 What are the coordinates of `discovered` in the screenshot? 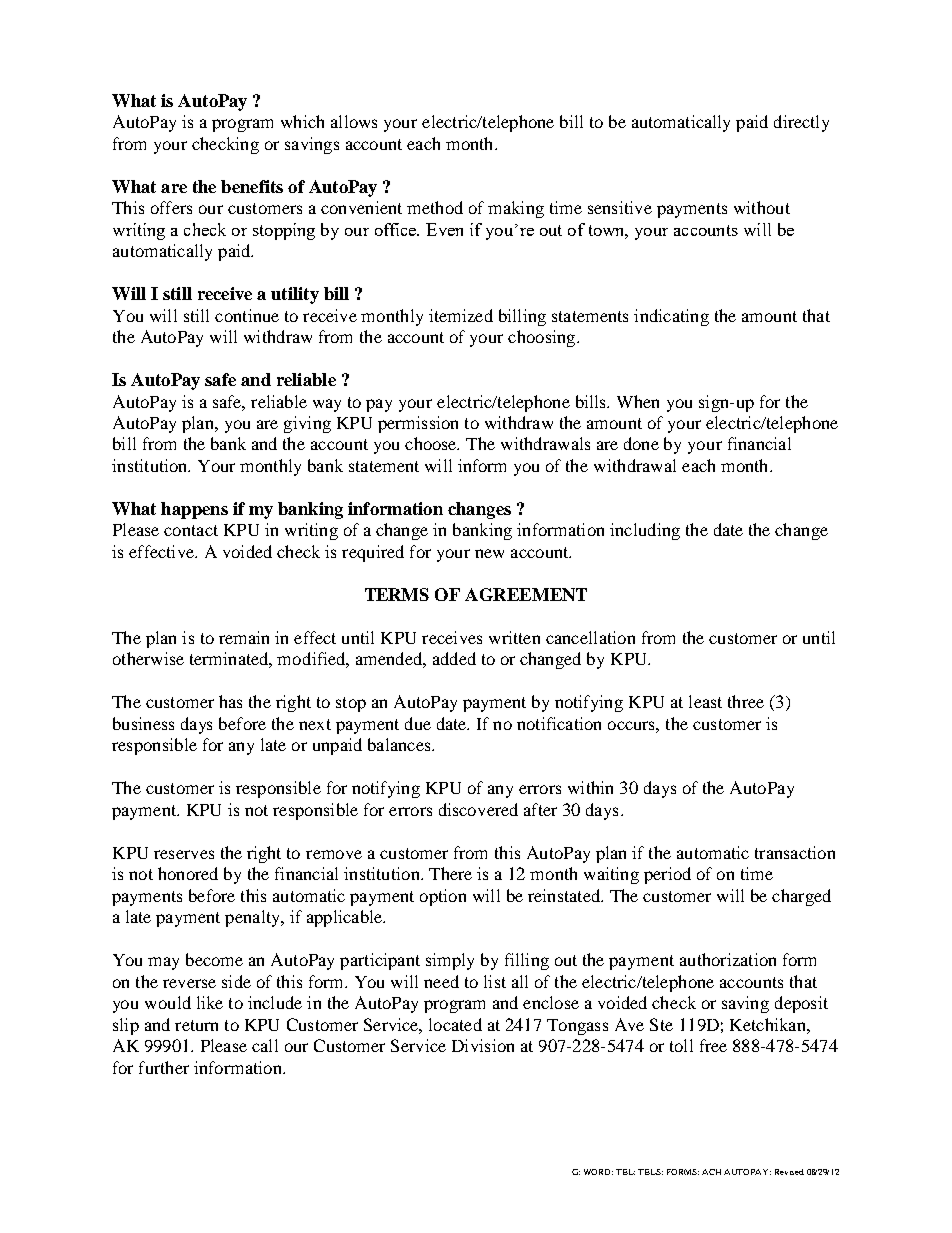 It's located at (478, 809).
